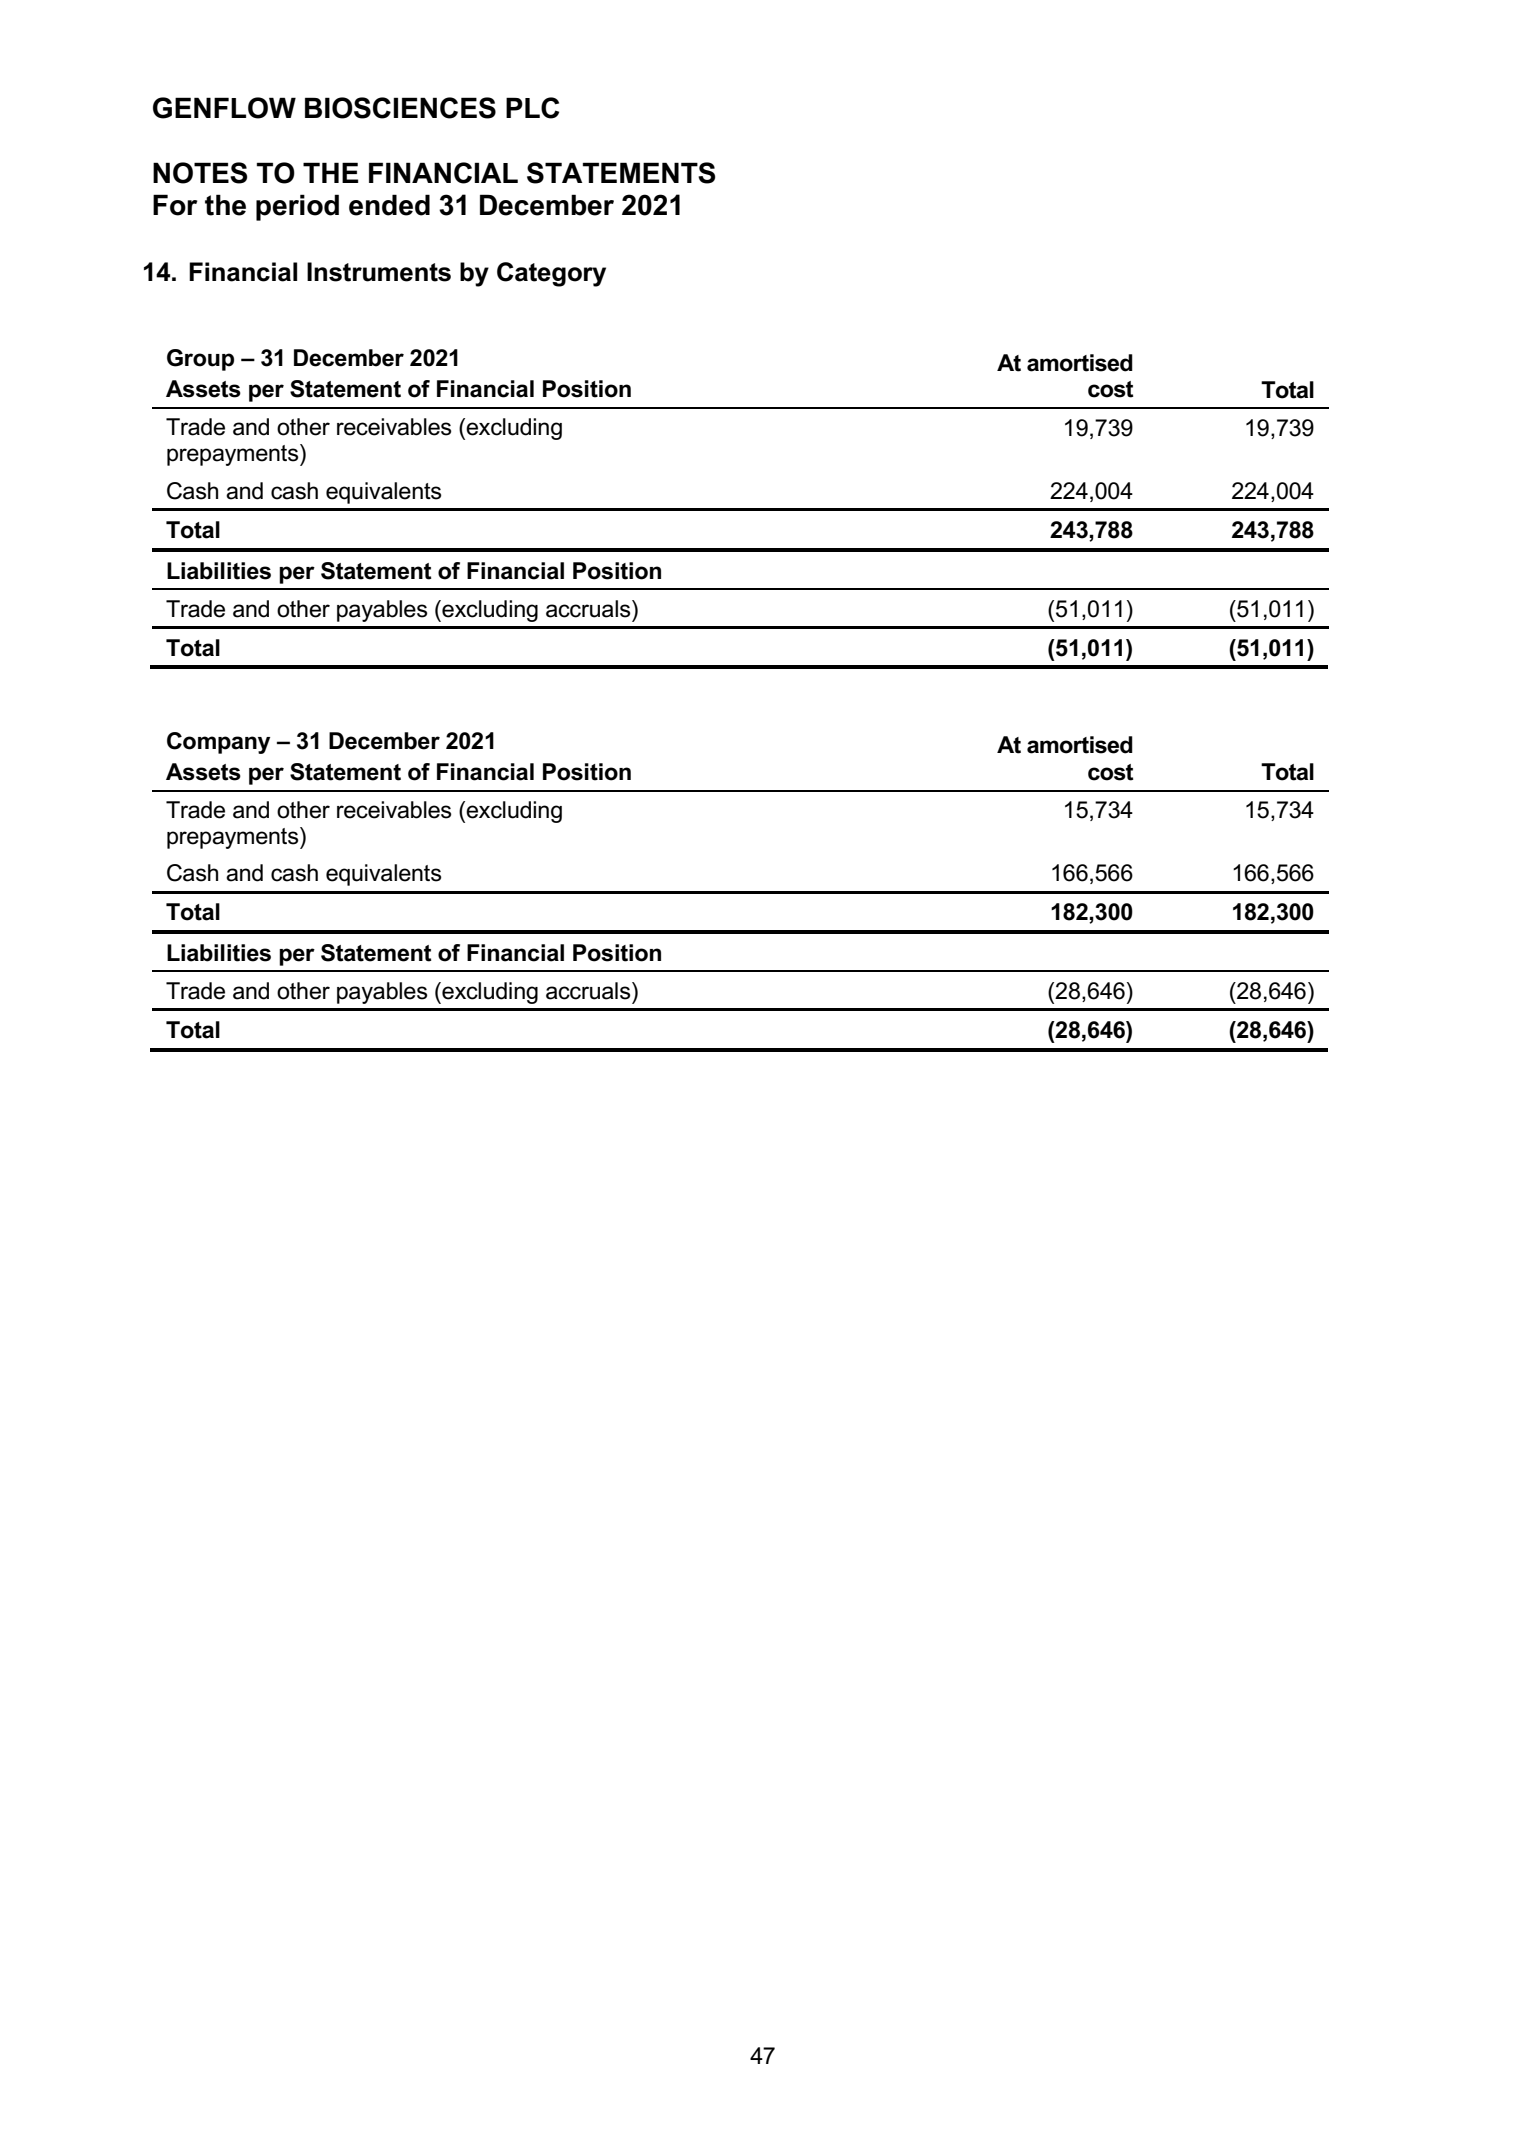 The width and height of the screenshot is (1519, 2150). Describe the element at coordinates (389, 205) in the screenshot. I see `ended` at that location.
